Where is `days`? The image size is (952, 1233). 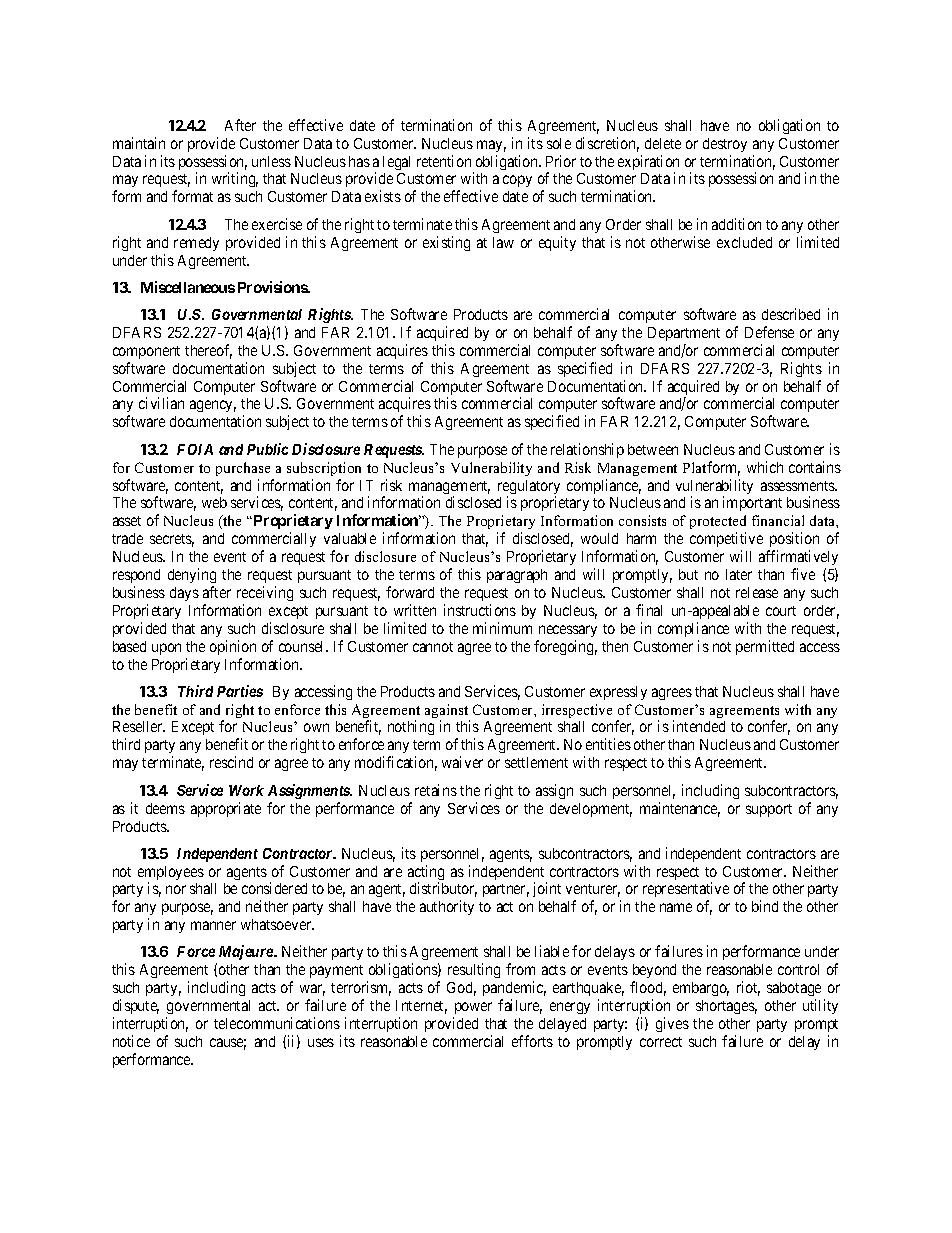 days is located at coordinates (184, 594).
